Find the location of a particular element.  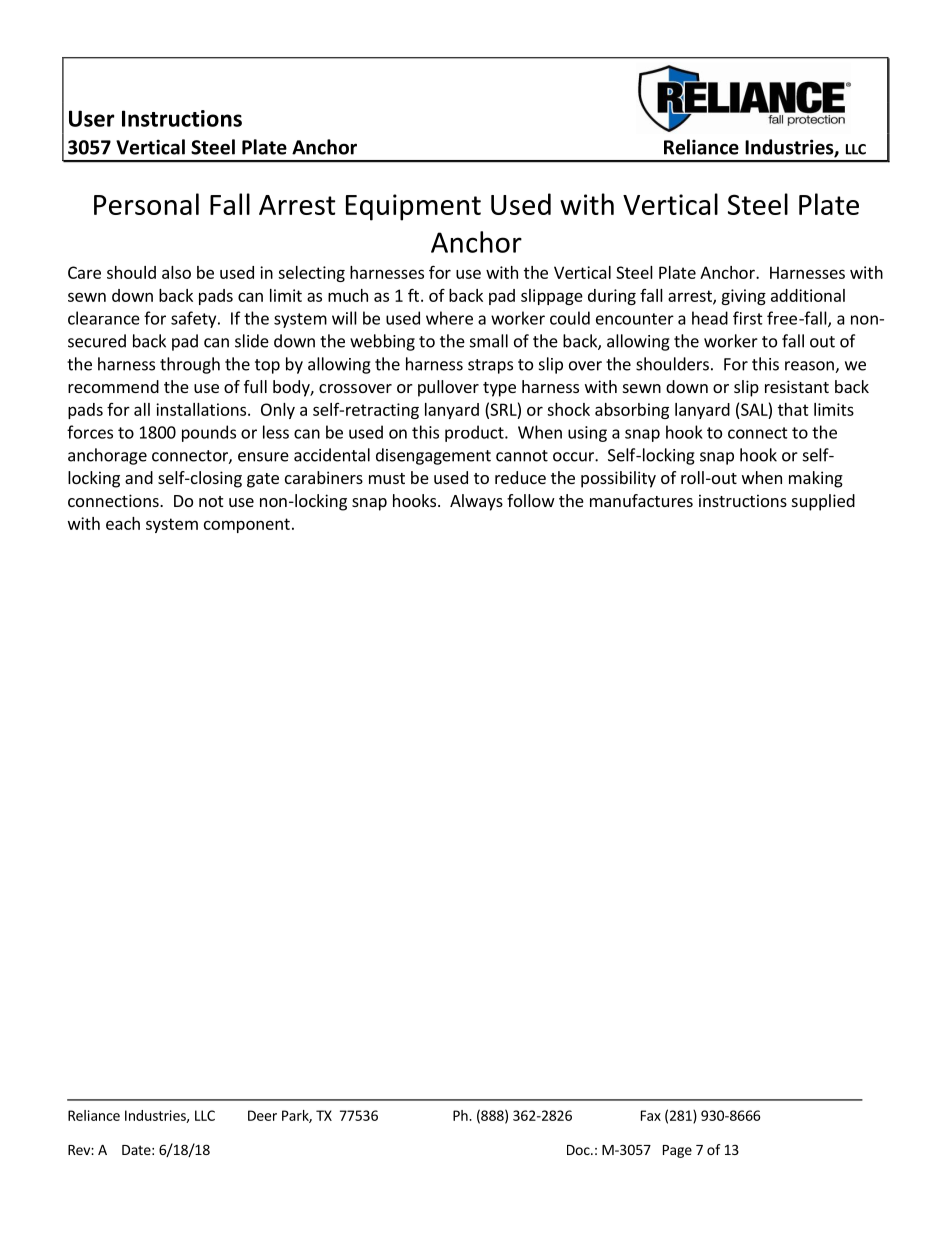

Deer is located at coordinates (262, 1115).
